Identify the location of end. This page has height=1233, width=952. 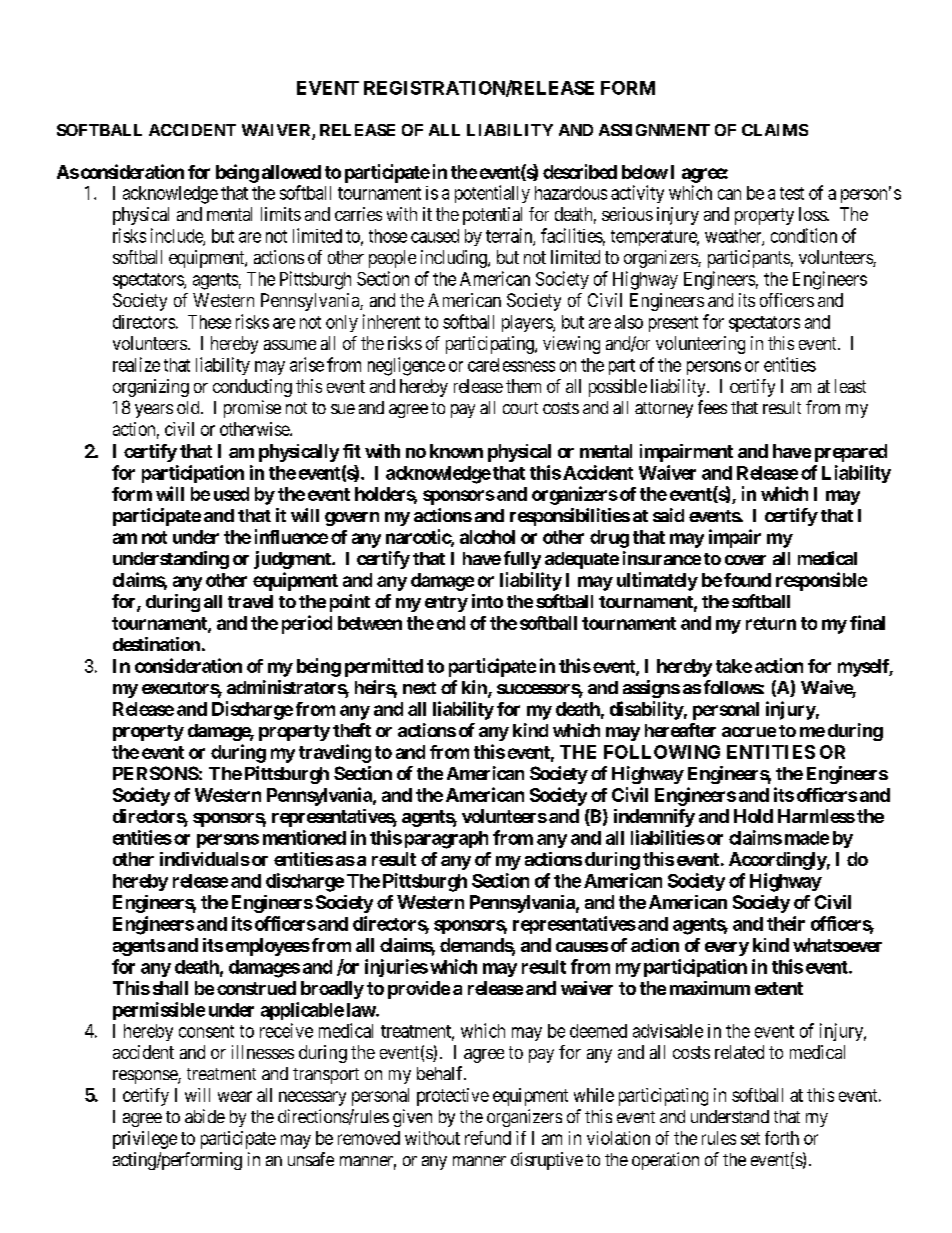
(451, 623).
